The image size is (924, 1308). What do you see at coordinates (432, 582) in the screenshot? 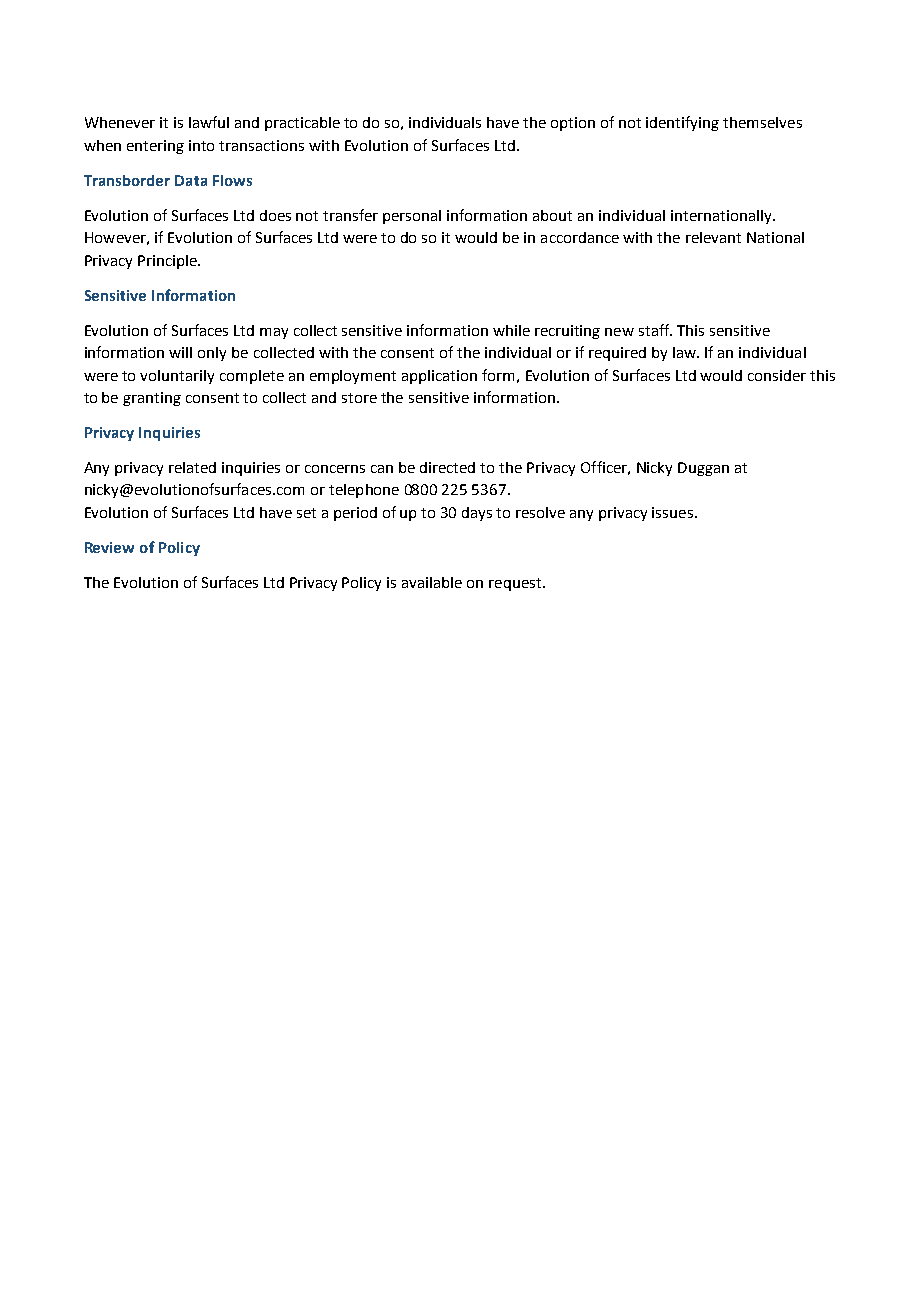
I see `available` at bounding box center [432, 582].
